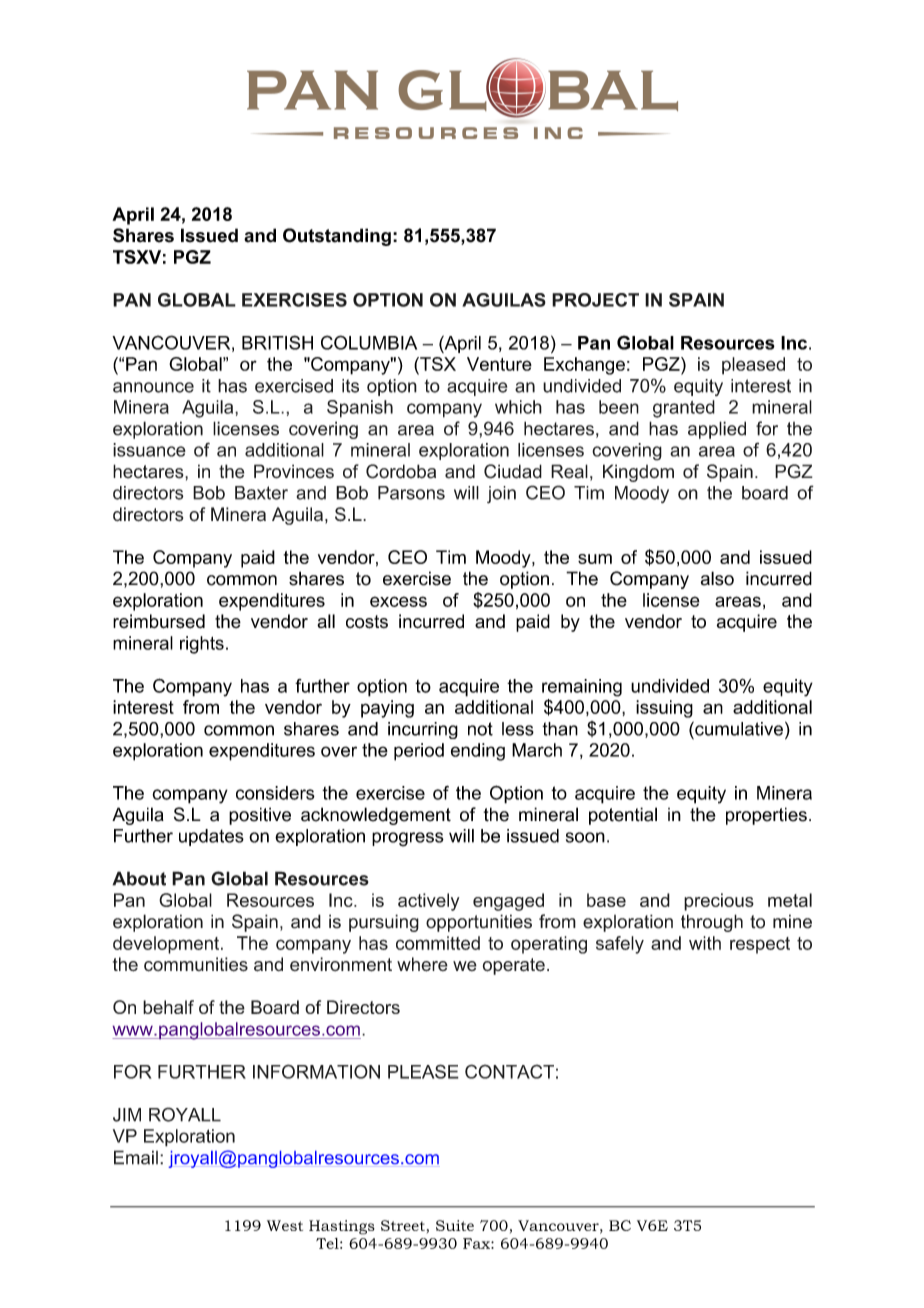  I want to click on communities, so click(196, 964).
